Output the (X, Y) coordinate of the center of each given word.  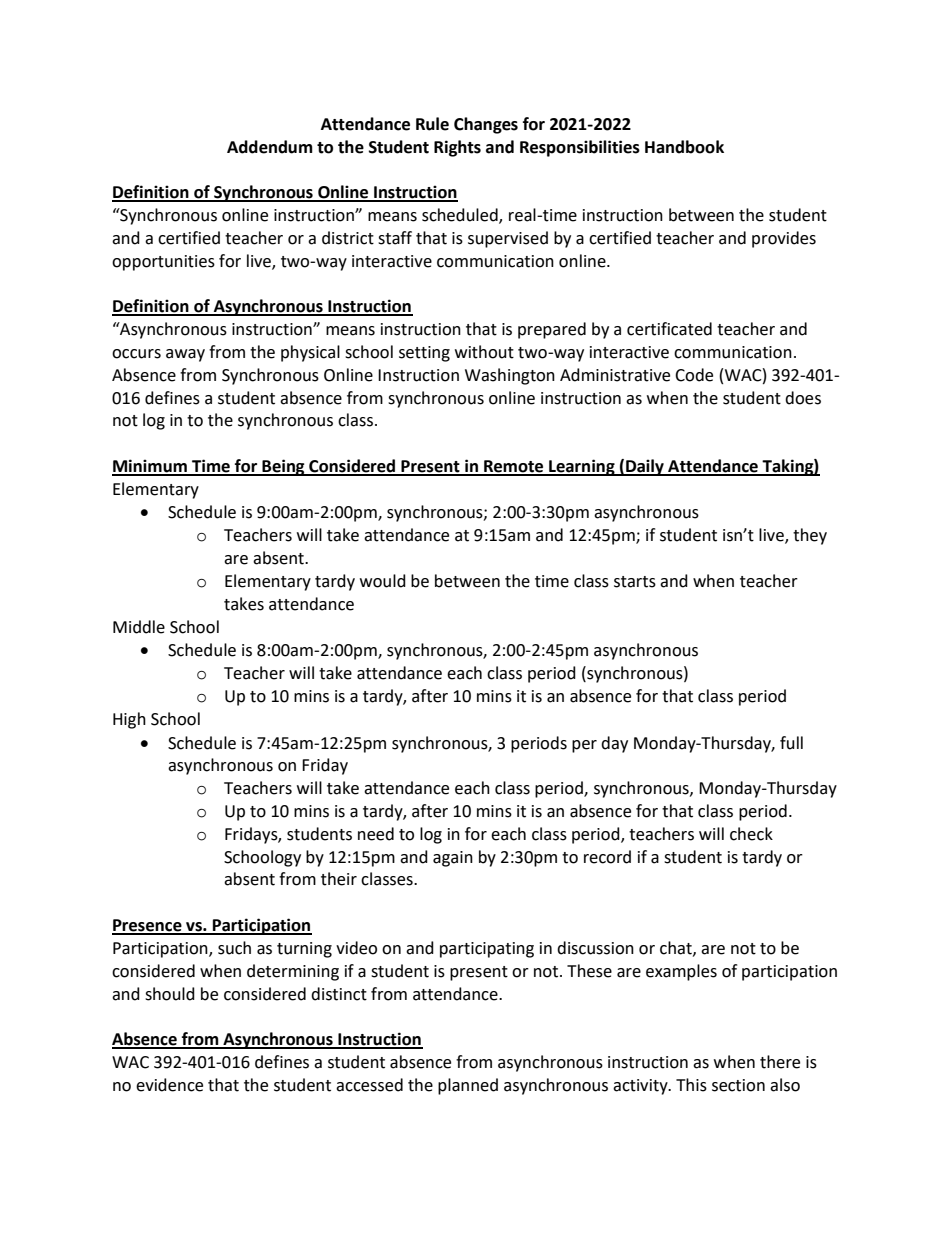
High (129, 720)
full (791, 743)
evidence (169, 1085)
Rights (457, 148)
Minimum (150, 467)
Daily (645, 467)
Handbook (684, 147)
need (376, 834)
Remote (514, 467)
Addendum (270, 147)
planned (468, 1086)
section (738, 1085)
